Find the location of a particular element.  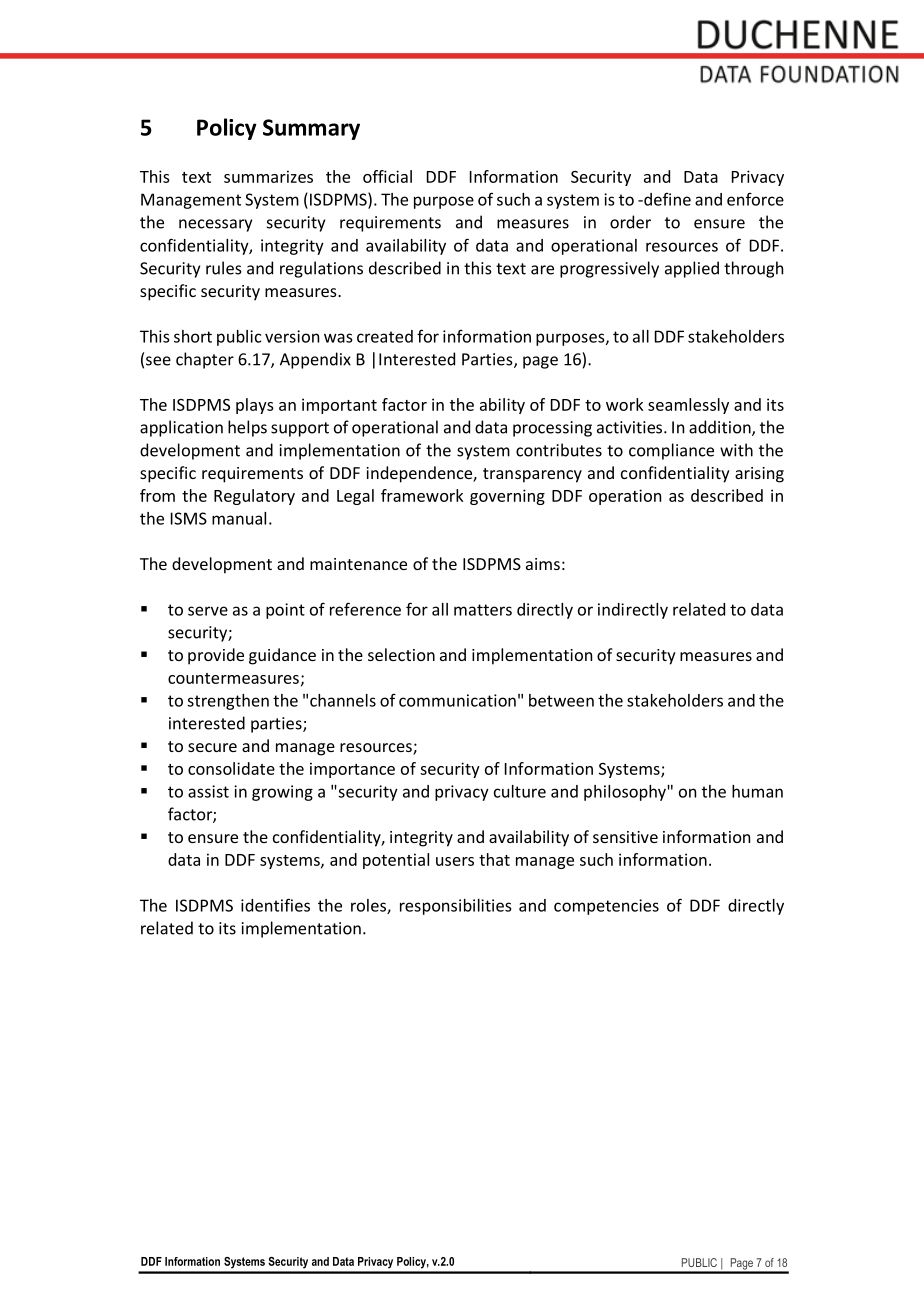

identifies is located at coordinates (275, 905).
